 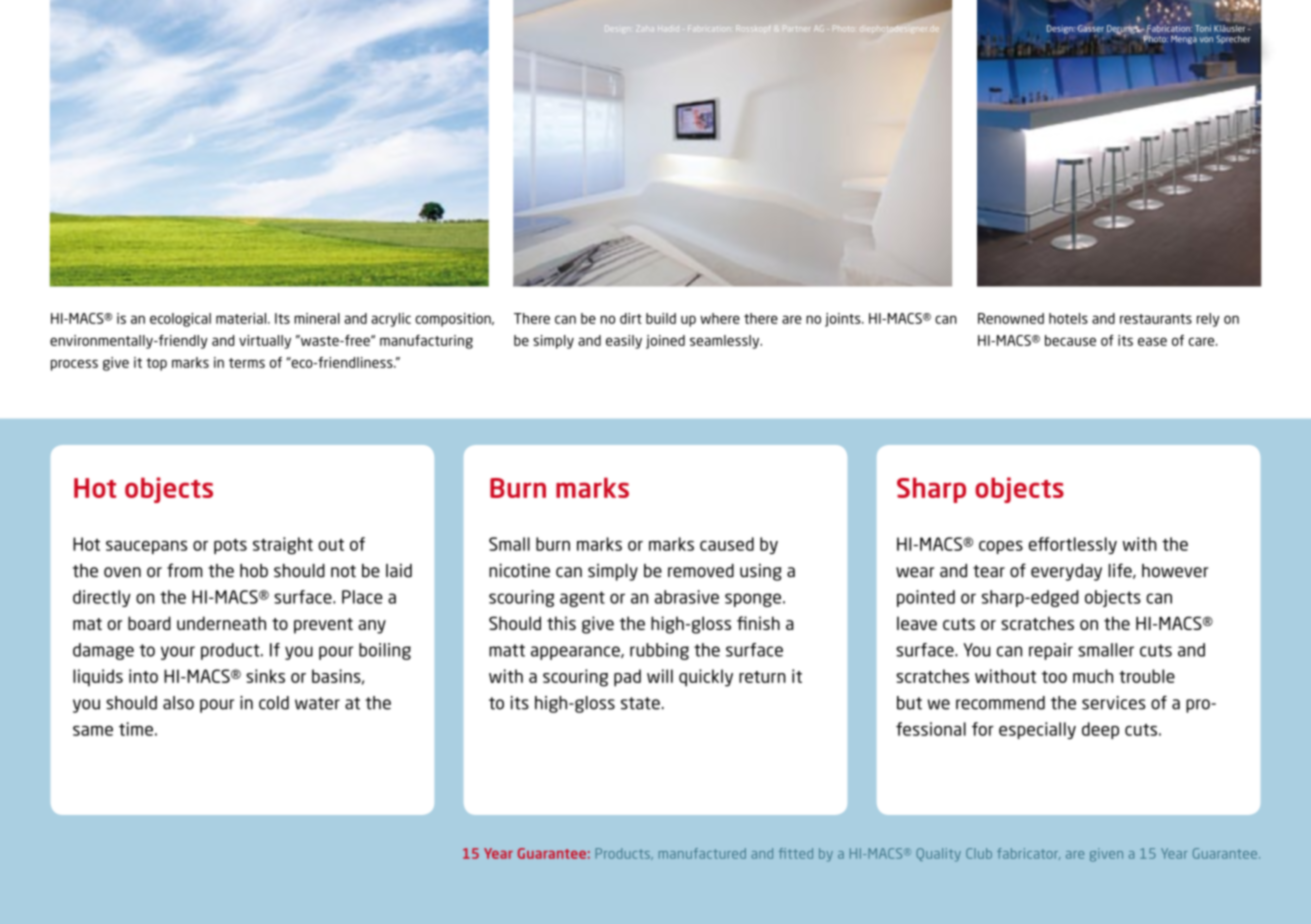 What do you see at coordinates (1206, 40) in the screenshot?
I see `von` at bounding box center [1206, 40].
